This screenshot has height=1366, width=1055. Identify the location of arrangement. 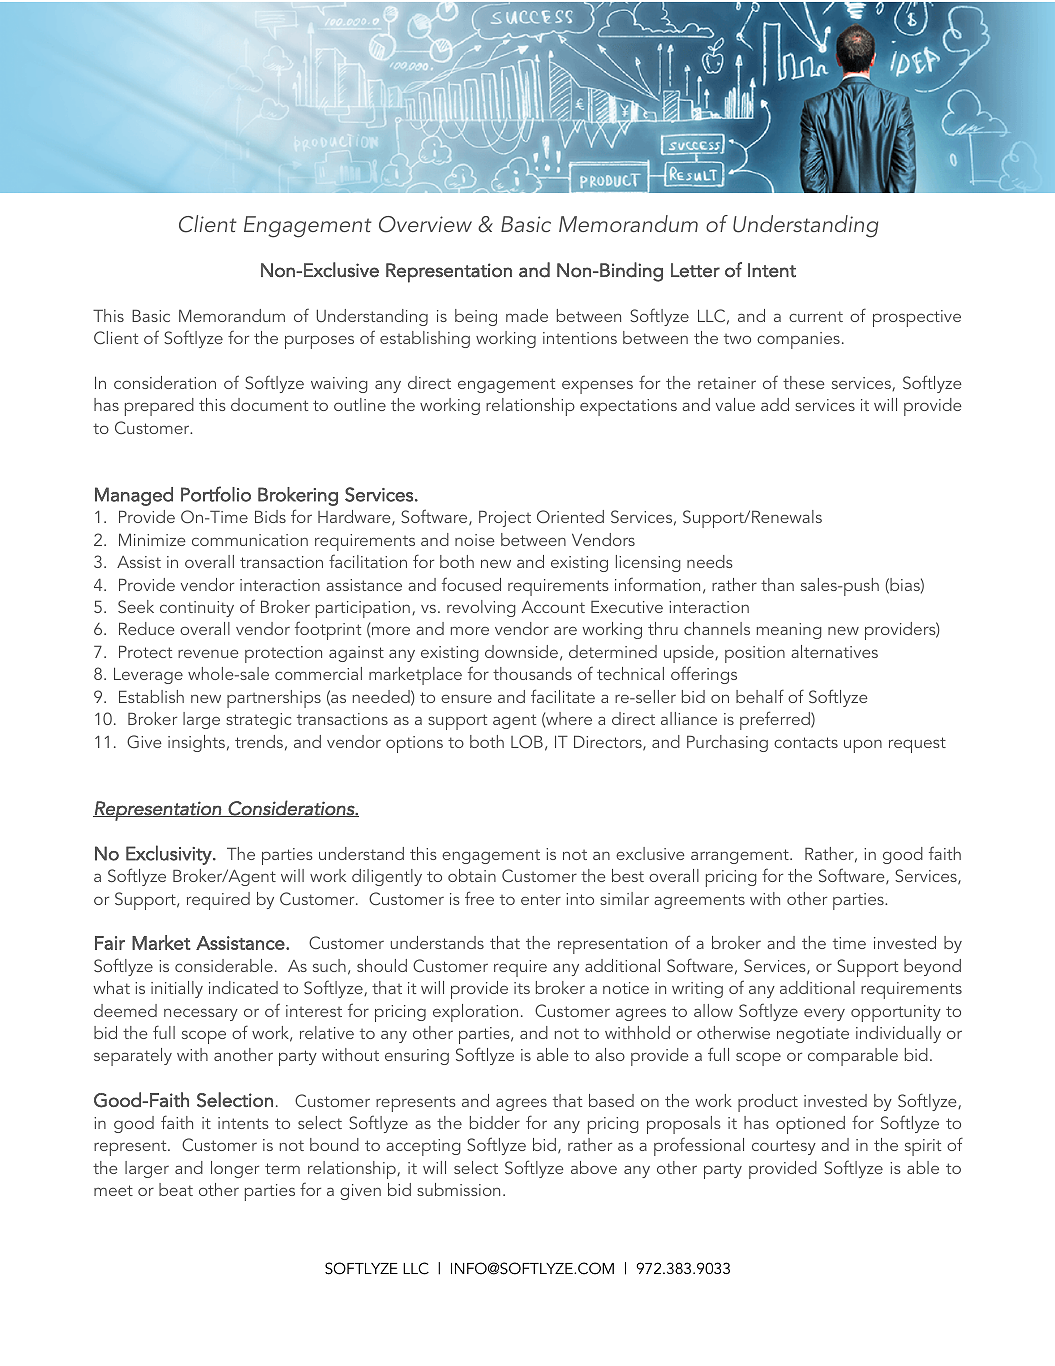
(741, 856).
